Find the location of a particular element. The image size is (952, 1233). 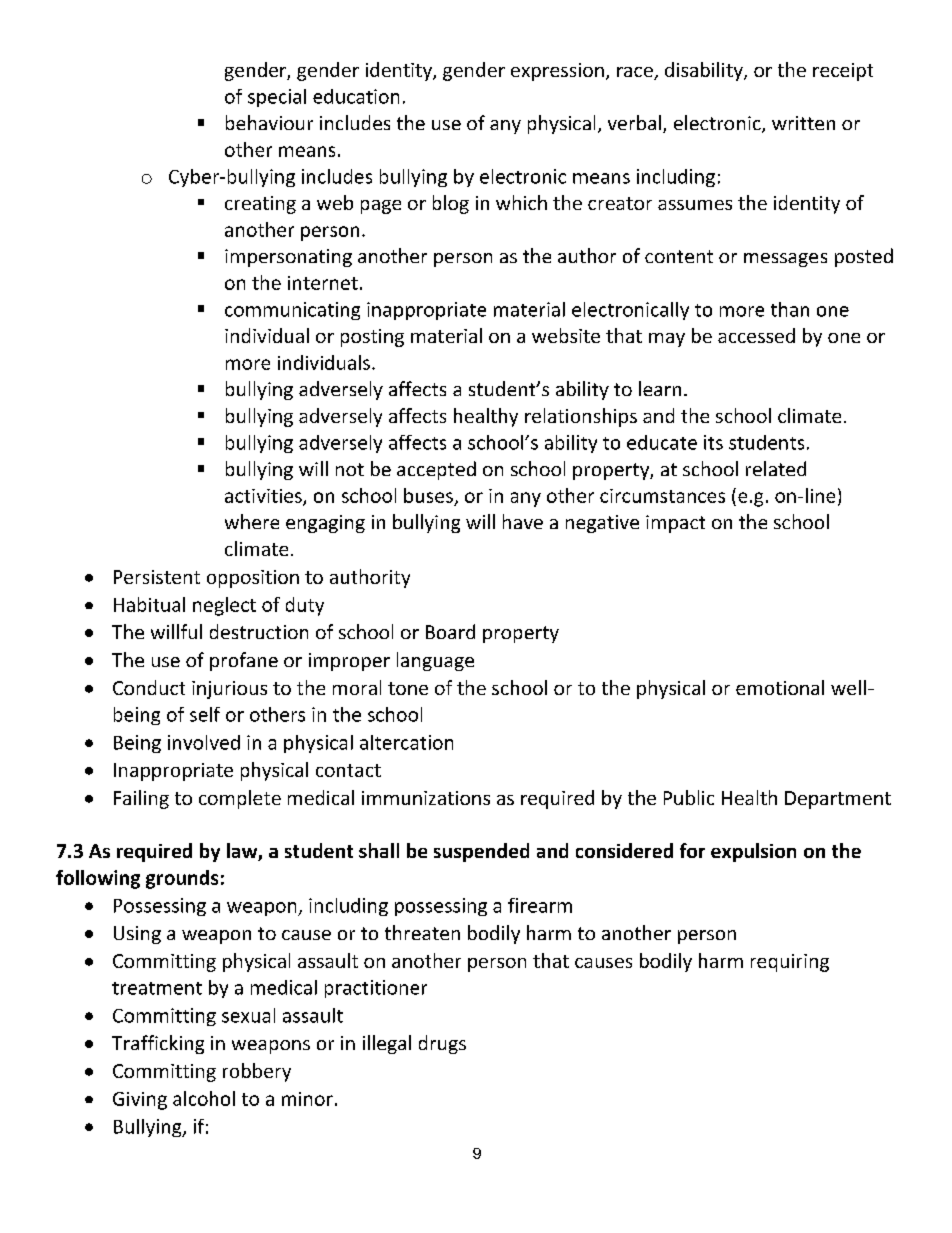

requiring is located at coordinates (790, 963).
